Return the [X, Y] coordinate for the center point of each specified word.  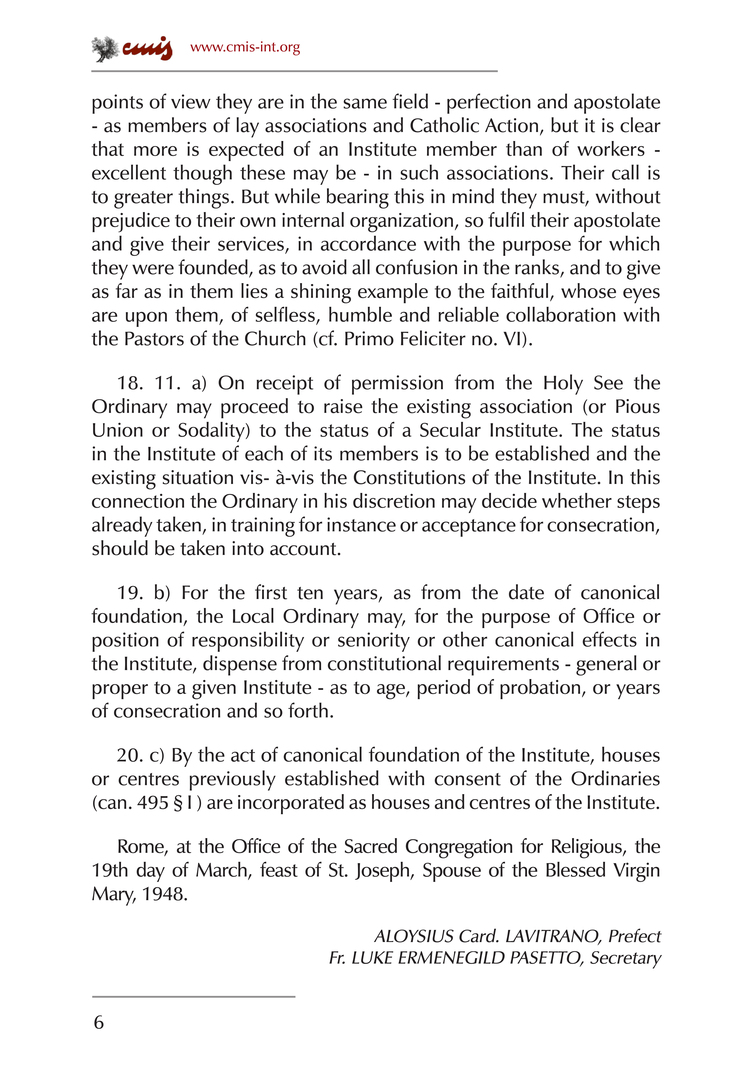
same [365, 103]
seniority [374, 642]
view [191, 101]
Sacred [371, 846]
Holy [563, 384]
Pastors [154, 338]
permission [397, 385]
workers [611, 148]
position [125, 642]
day [150, 871]
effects [610, 639]
